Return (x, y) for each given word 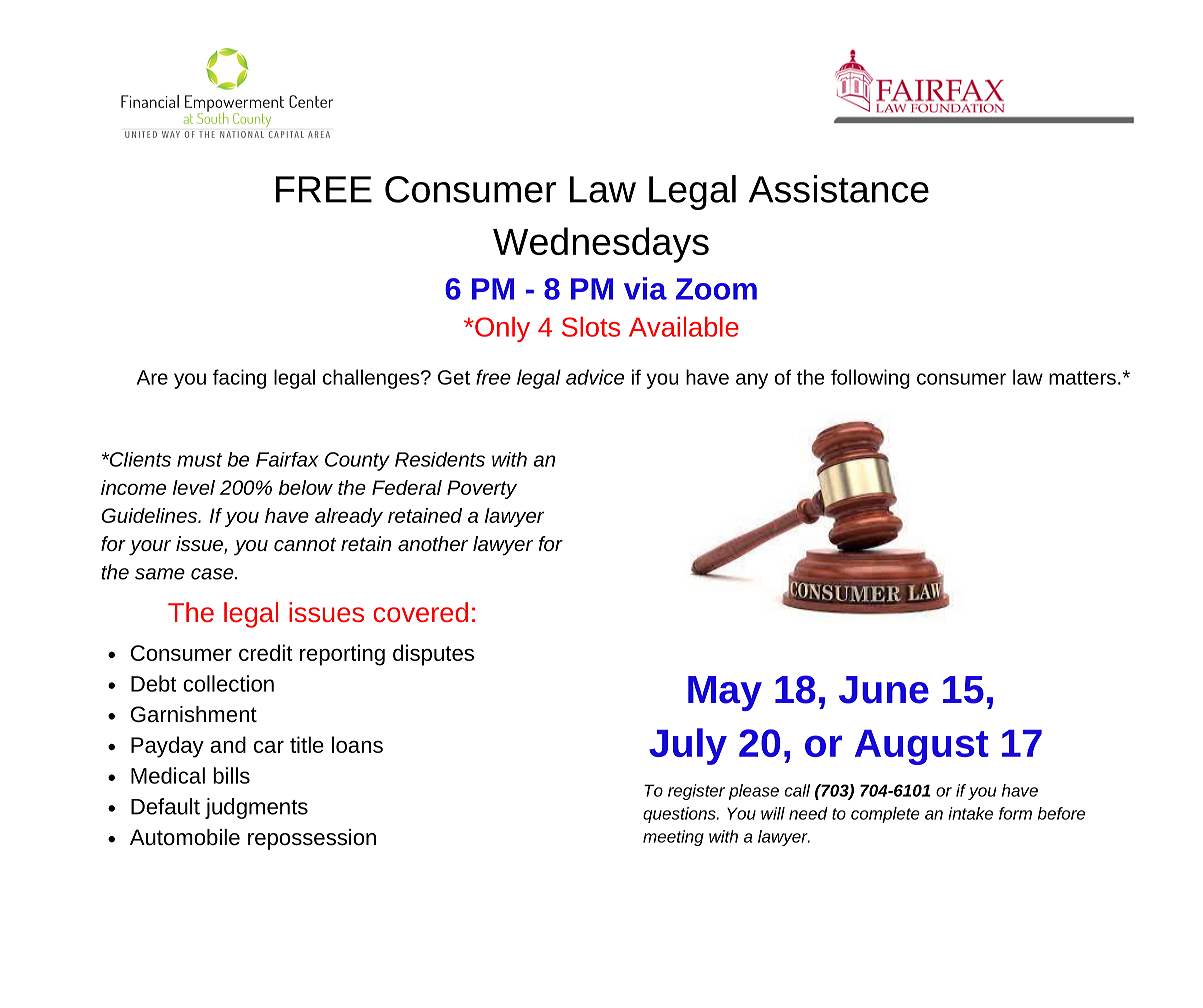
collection (228, 683)
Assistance (839, 189)
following (870, 379)
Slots (591, 327)
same (160, 574)
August (922, 747)
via (645, 288)
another (433, 543)
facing (239, 379)
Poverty (482, 489)
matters (1082, 378)
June (884, 690)
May (725, 693)
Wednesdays (601, 245)
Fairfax (287, 459)
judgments (256, 808)
